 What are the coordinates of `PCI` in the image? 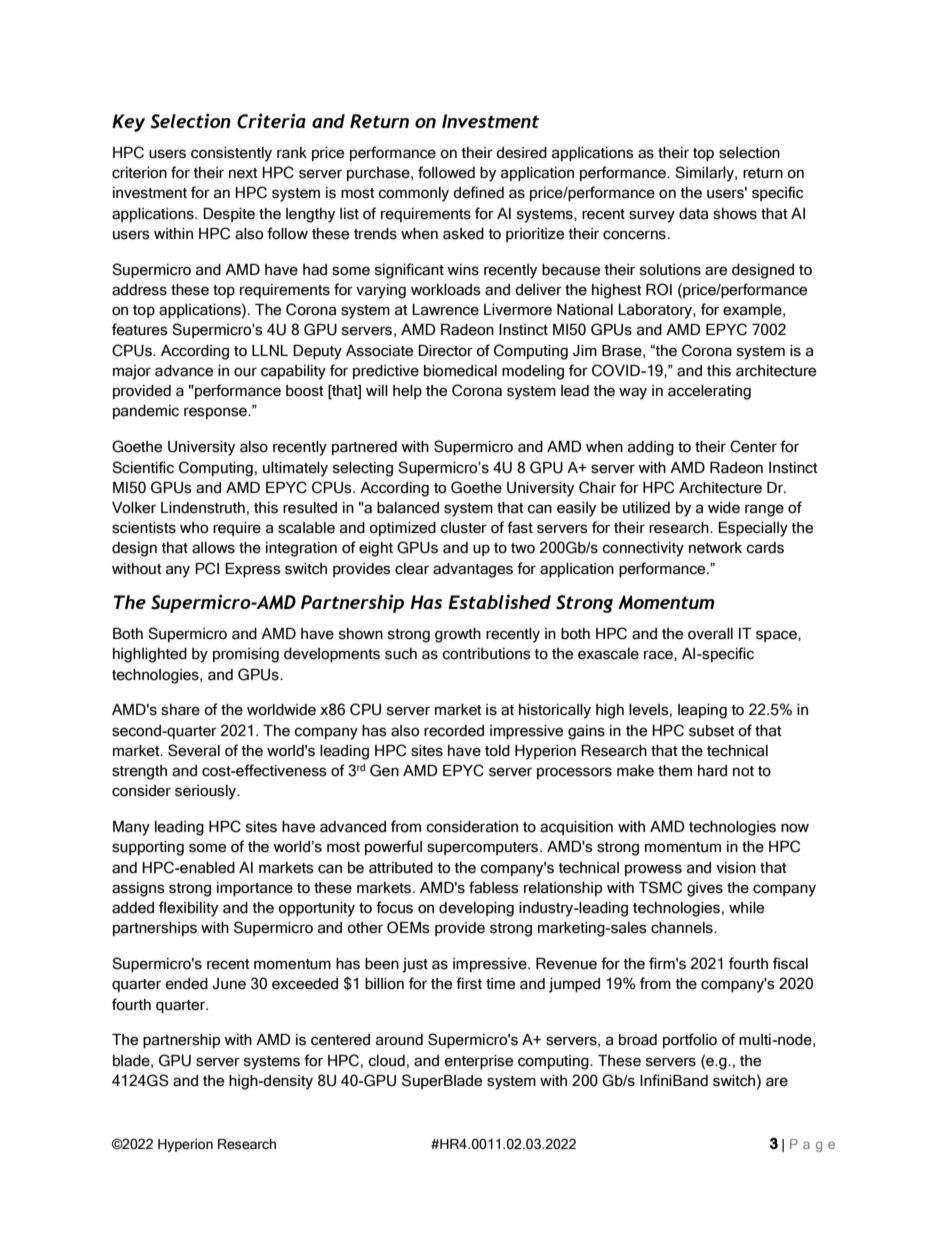 It's located at (207, 568).
